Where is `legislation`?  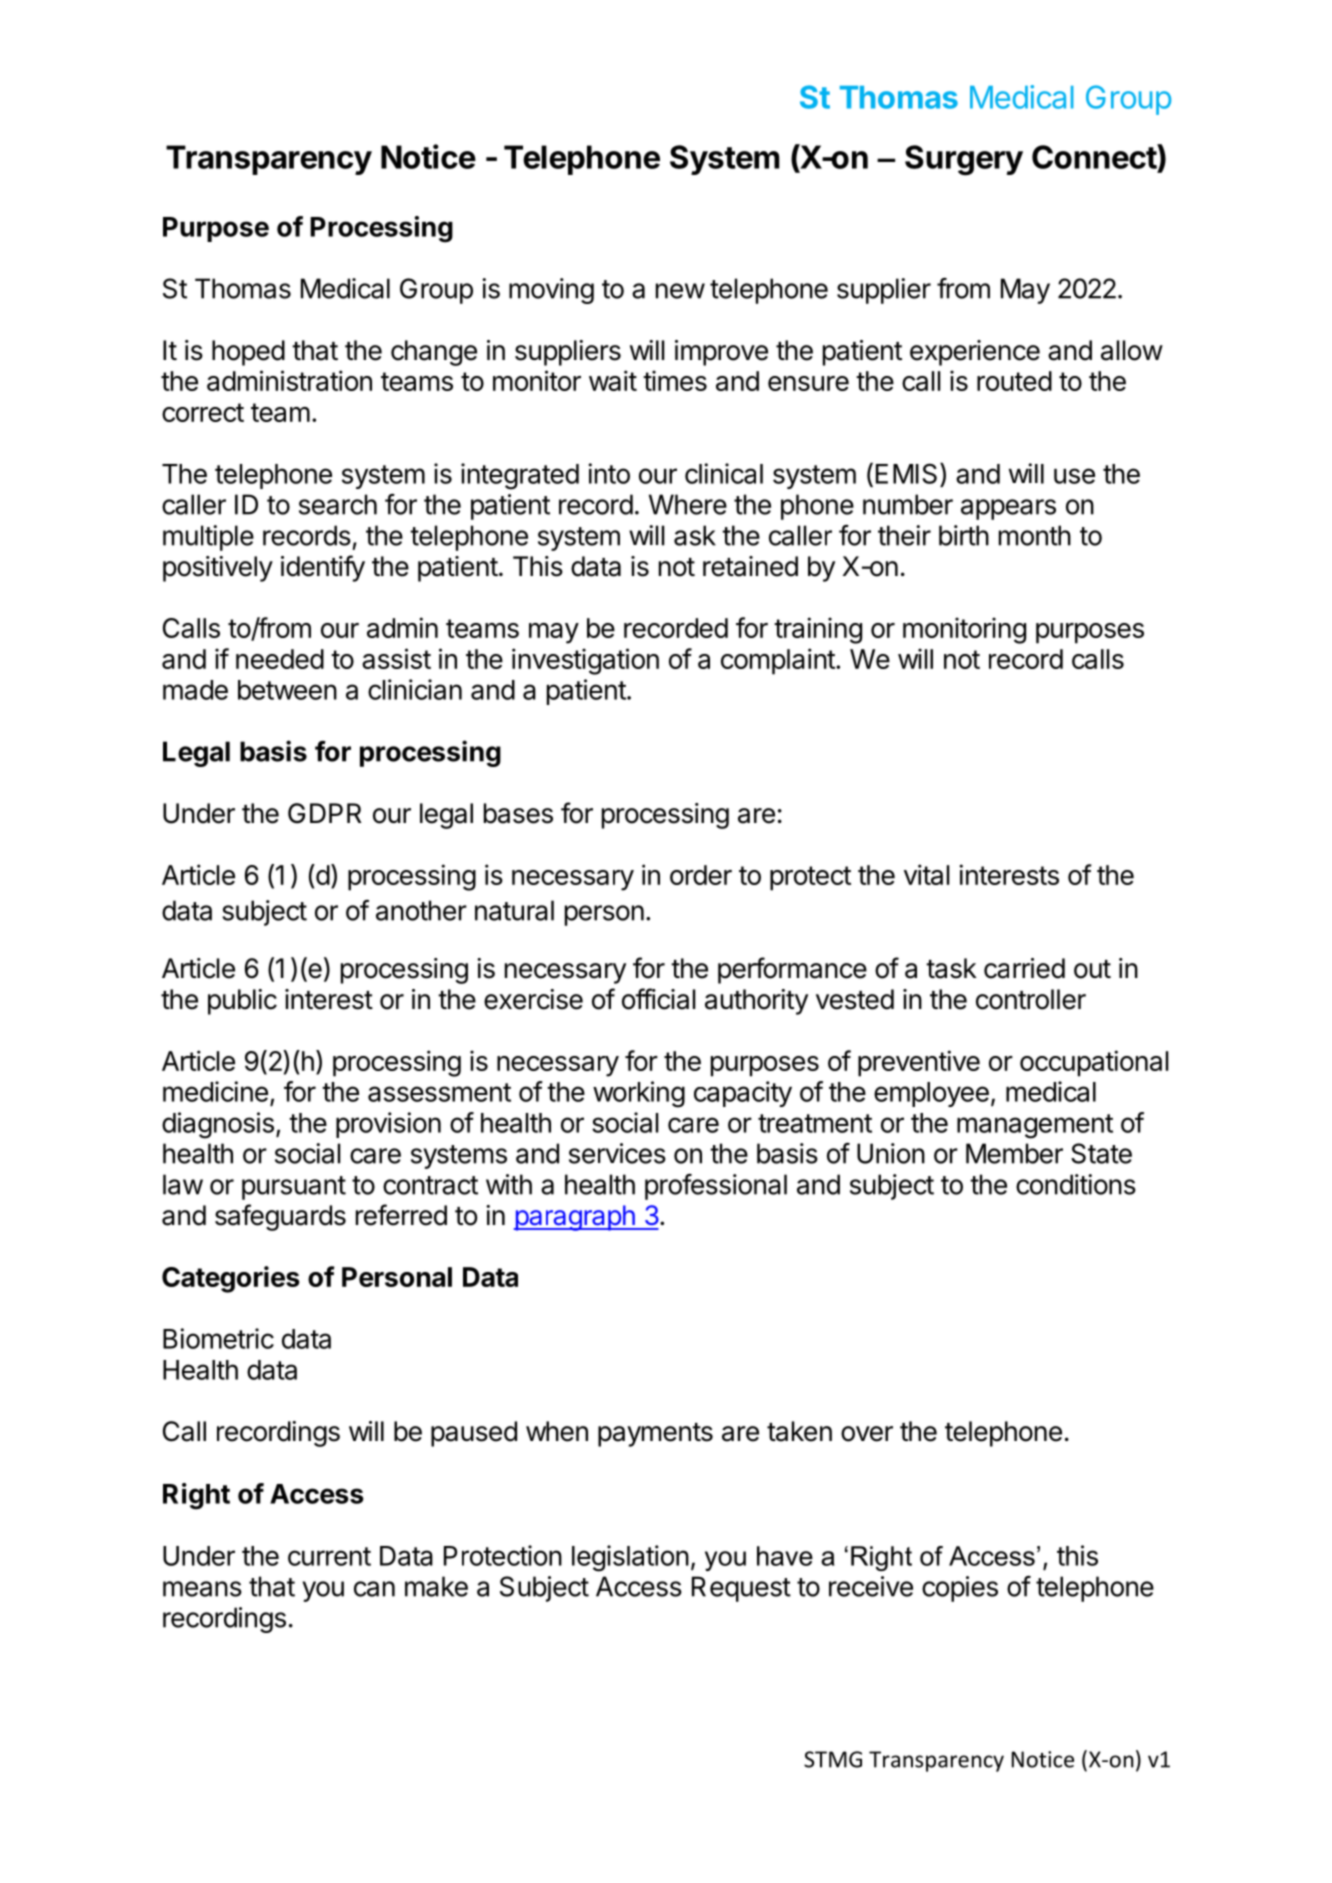 legislation is located at coordinates (630, 1558).
